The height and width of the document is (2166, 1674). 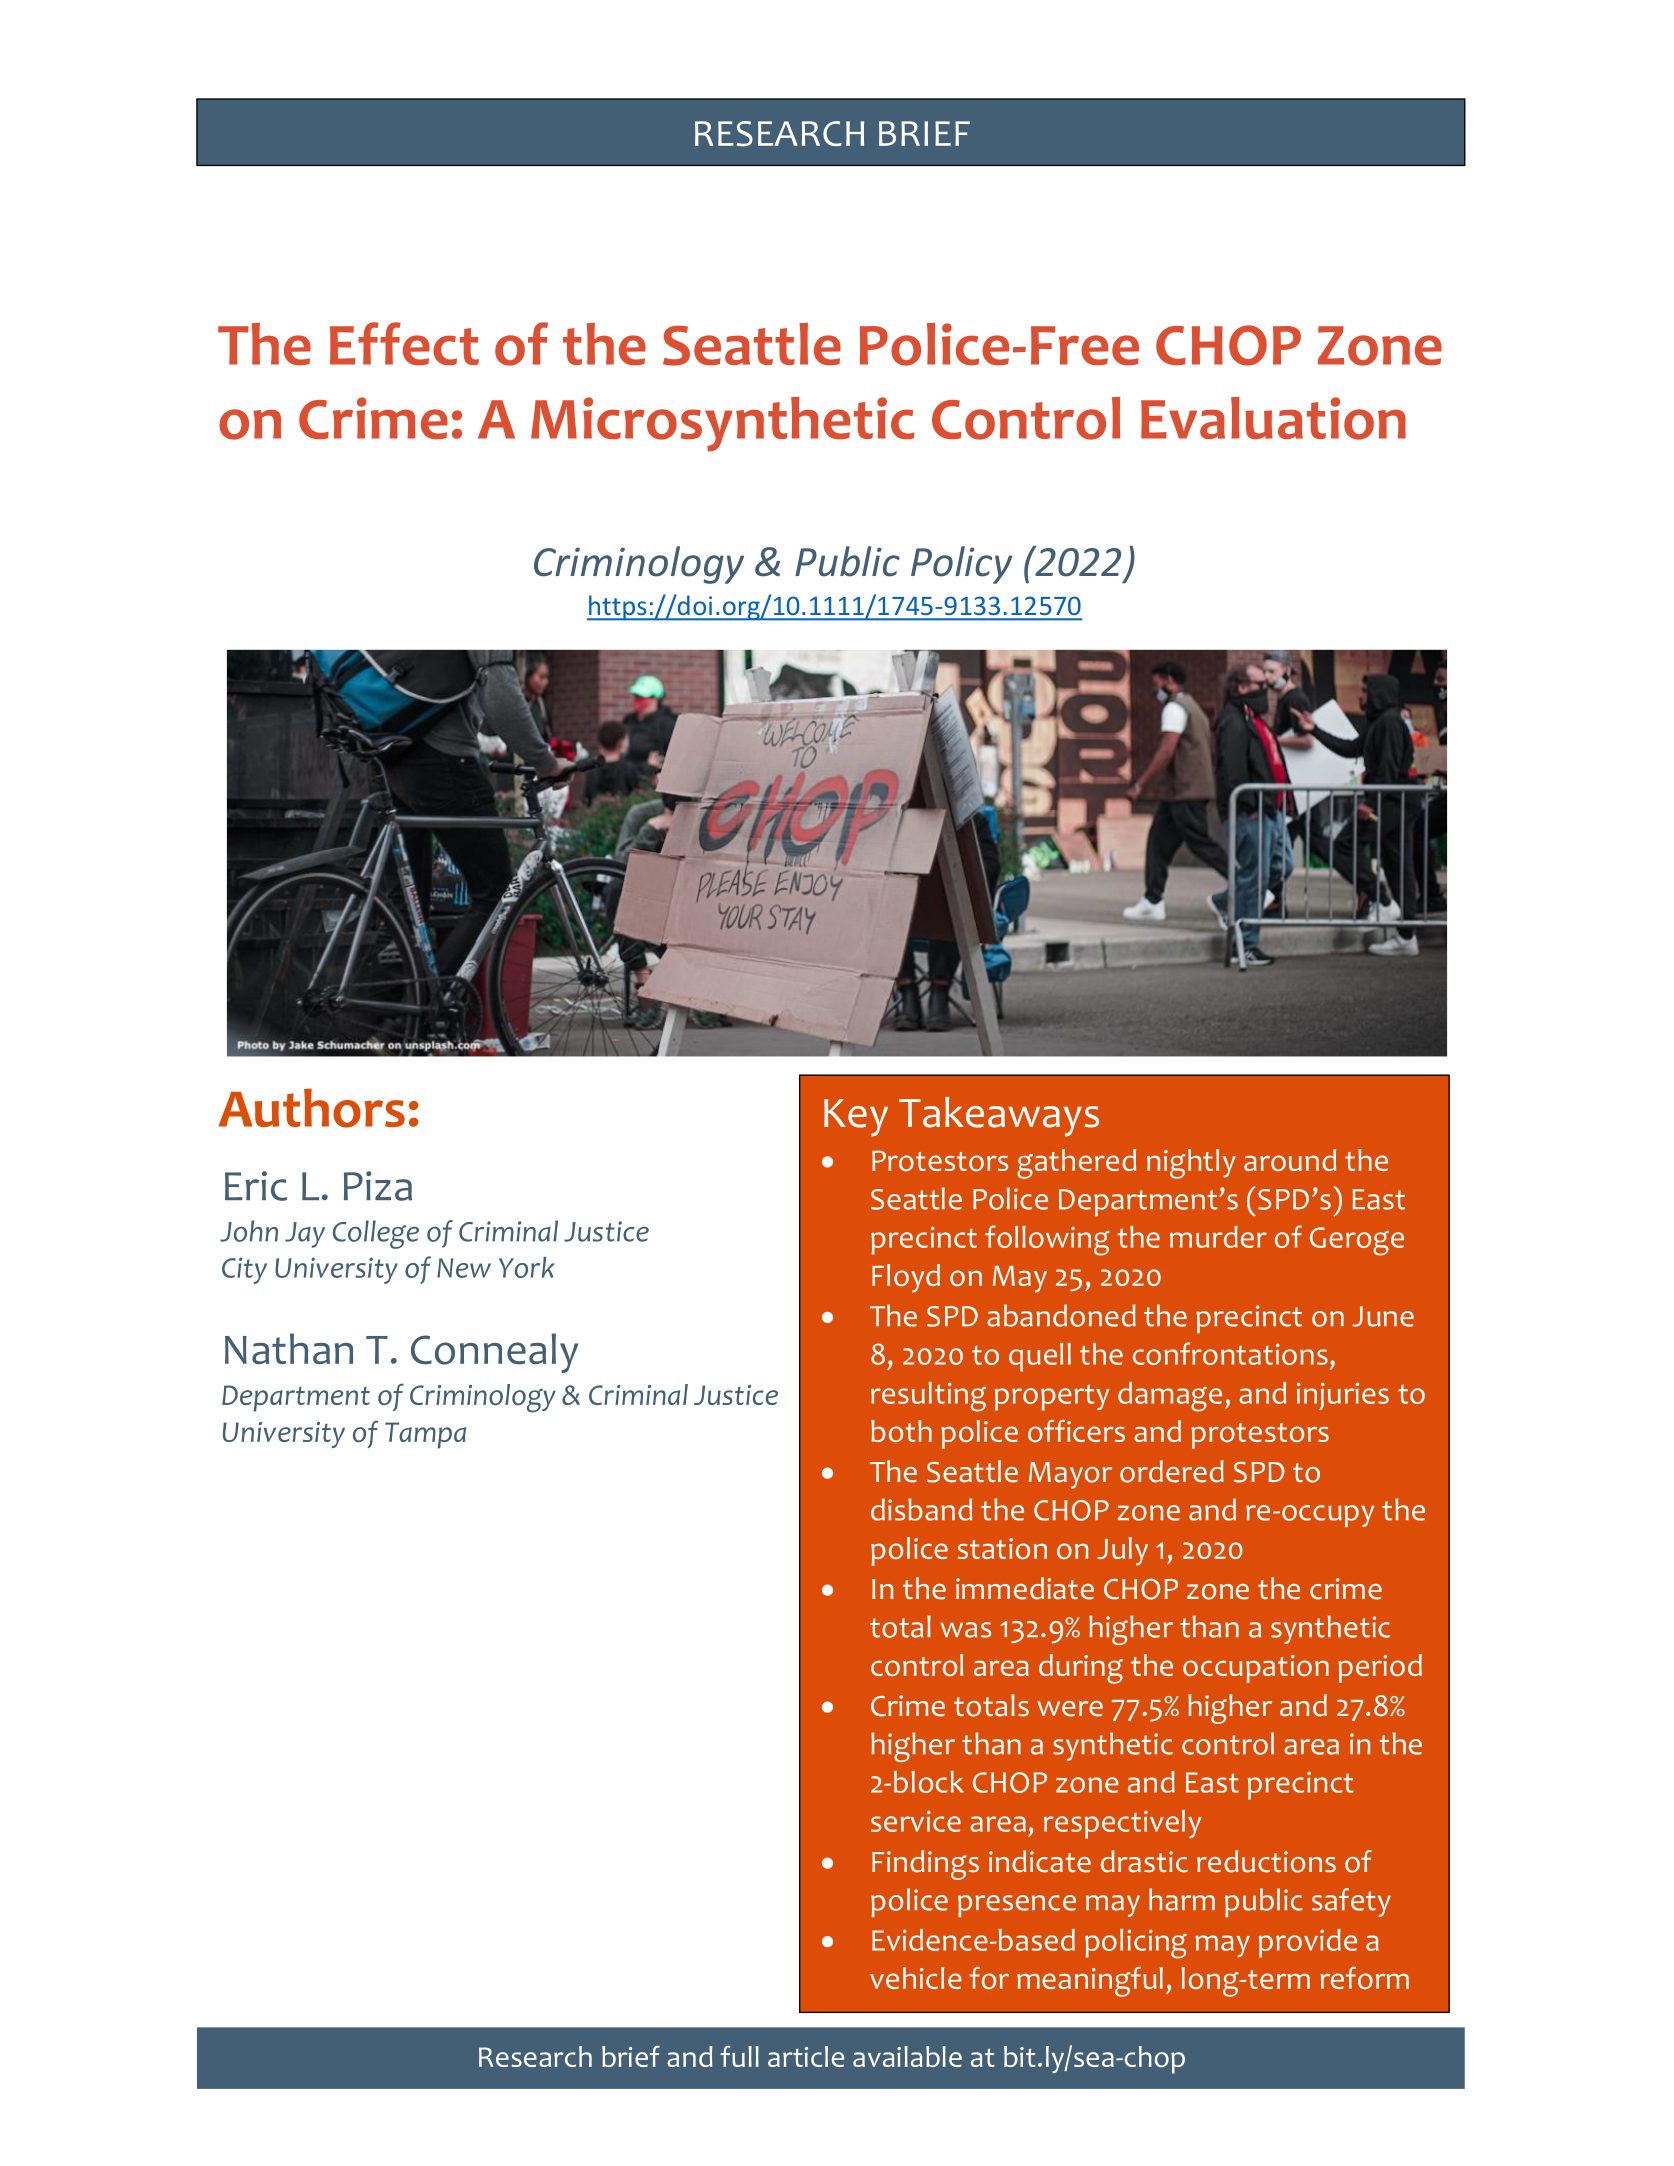 I want to click on full, so click(x=739, y=2056).
